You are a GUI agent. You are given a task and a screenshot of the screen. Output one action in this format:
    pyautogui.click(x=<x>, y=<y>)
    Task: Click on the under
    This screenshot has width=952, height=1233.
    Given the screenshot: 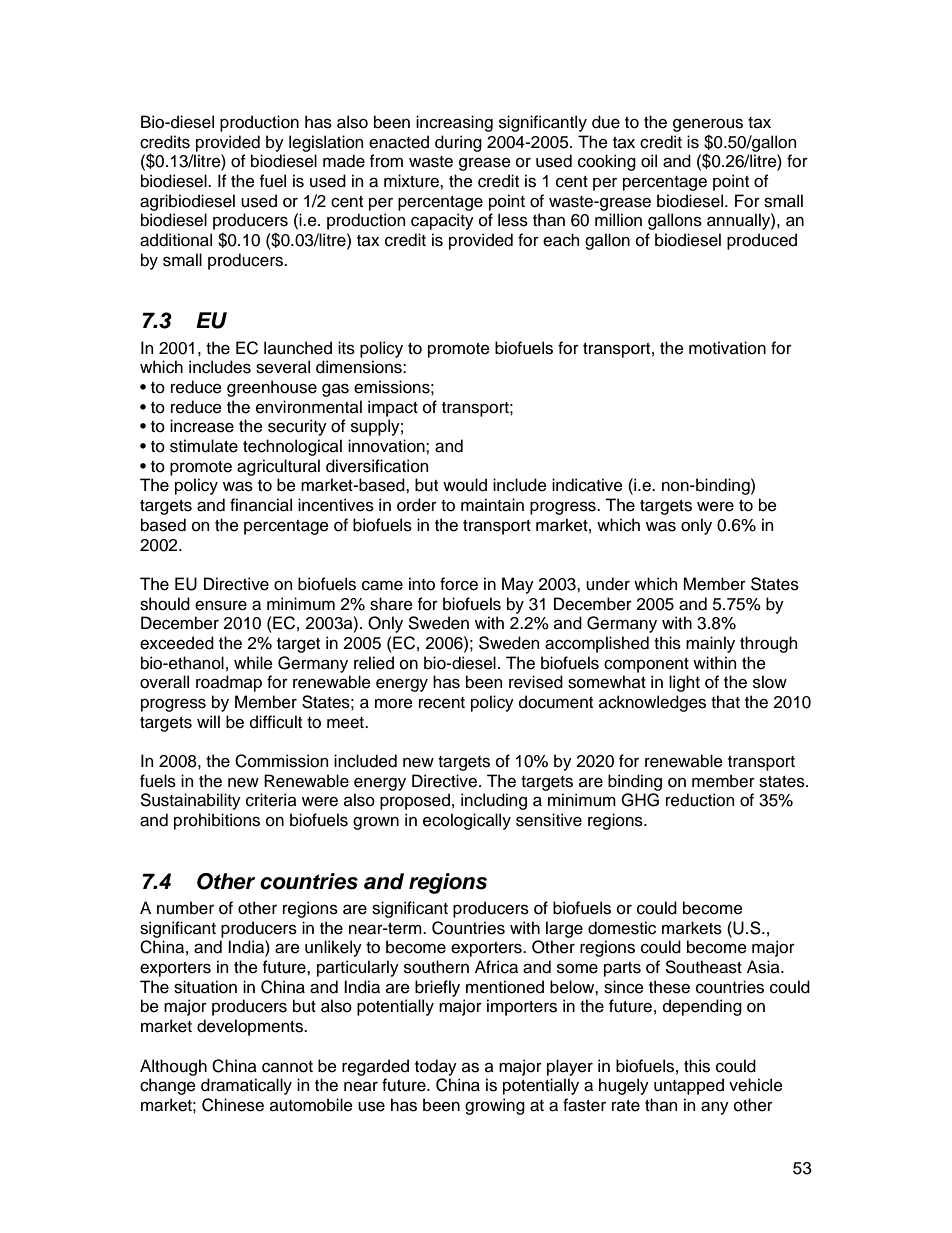 What is the action you would take?
    pyautogui.click(x=608, y=584)
